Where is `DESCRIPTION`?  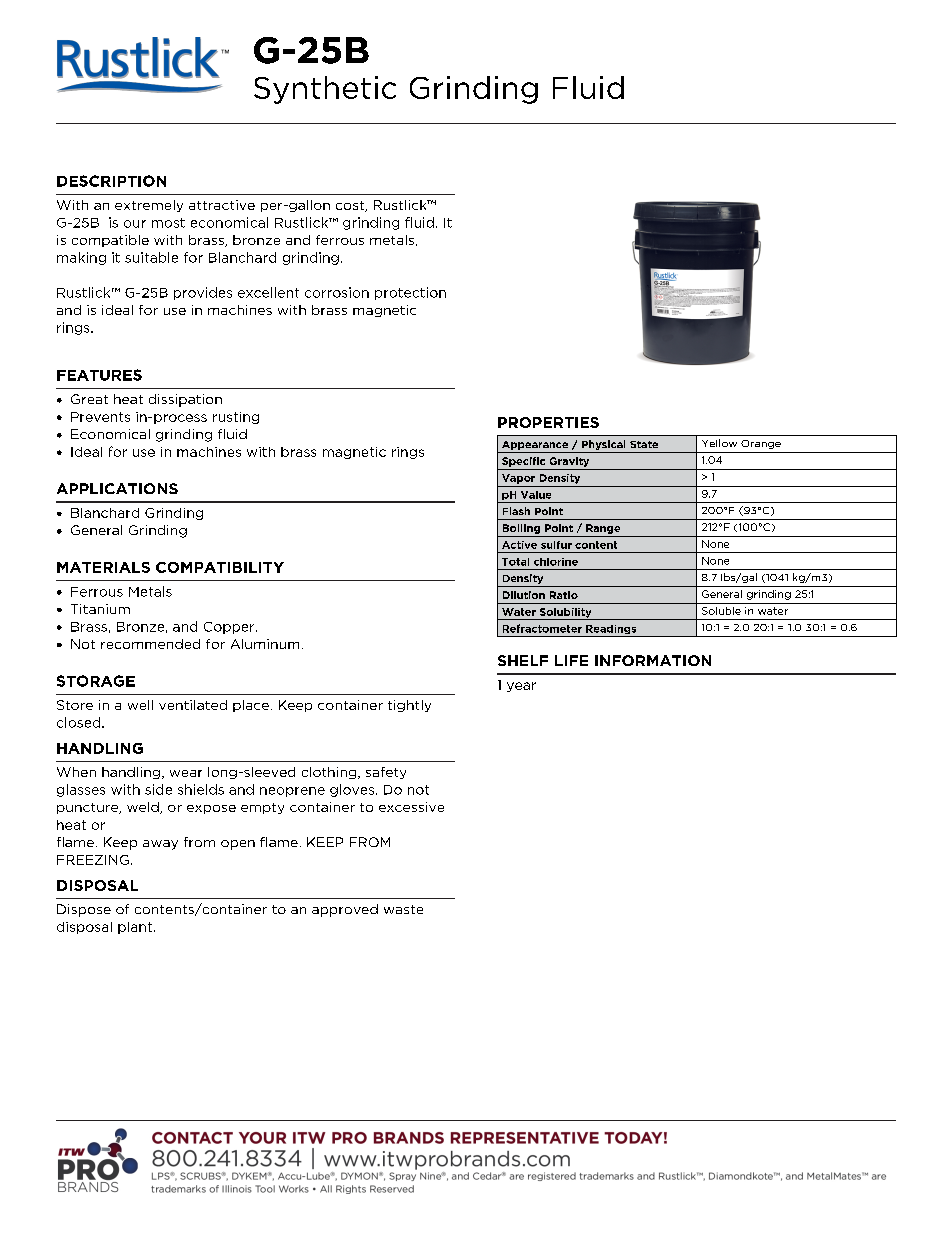 DESCRIPTION is located at coordinates (111, 181).
